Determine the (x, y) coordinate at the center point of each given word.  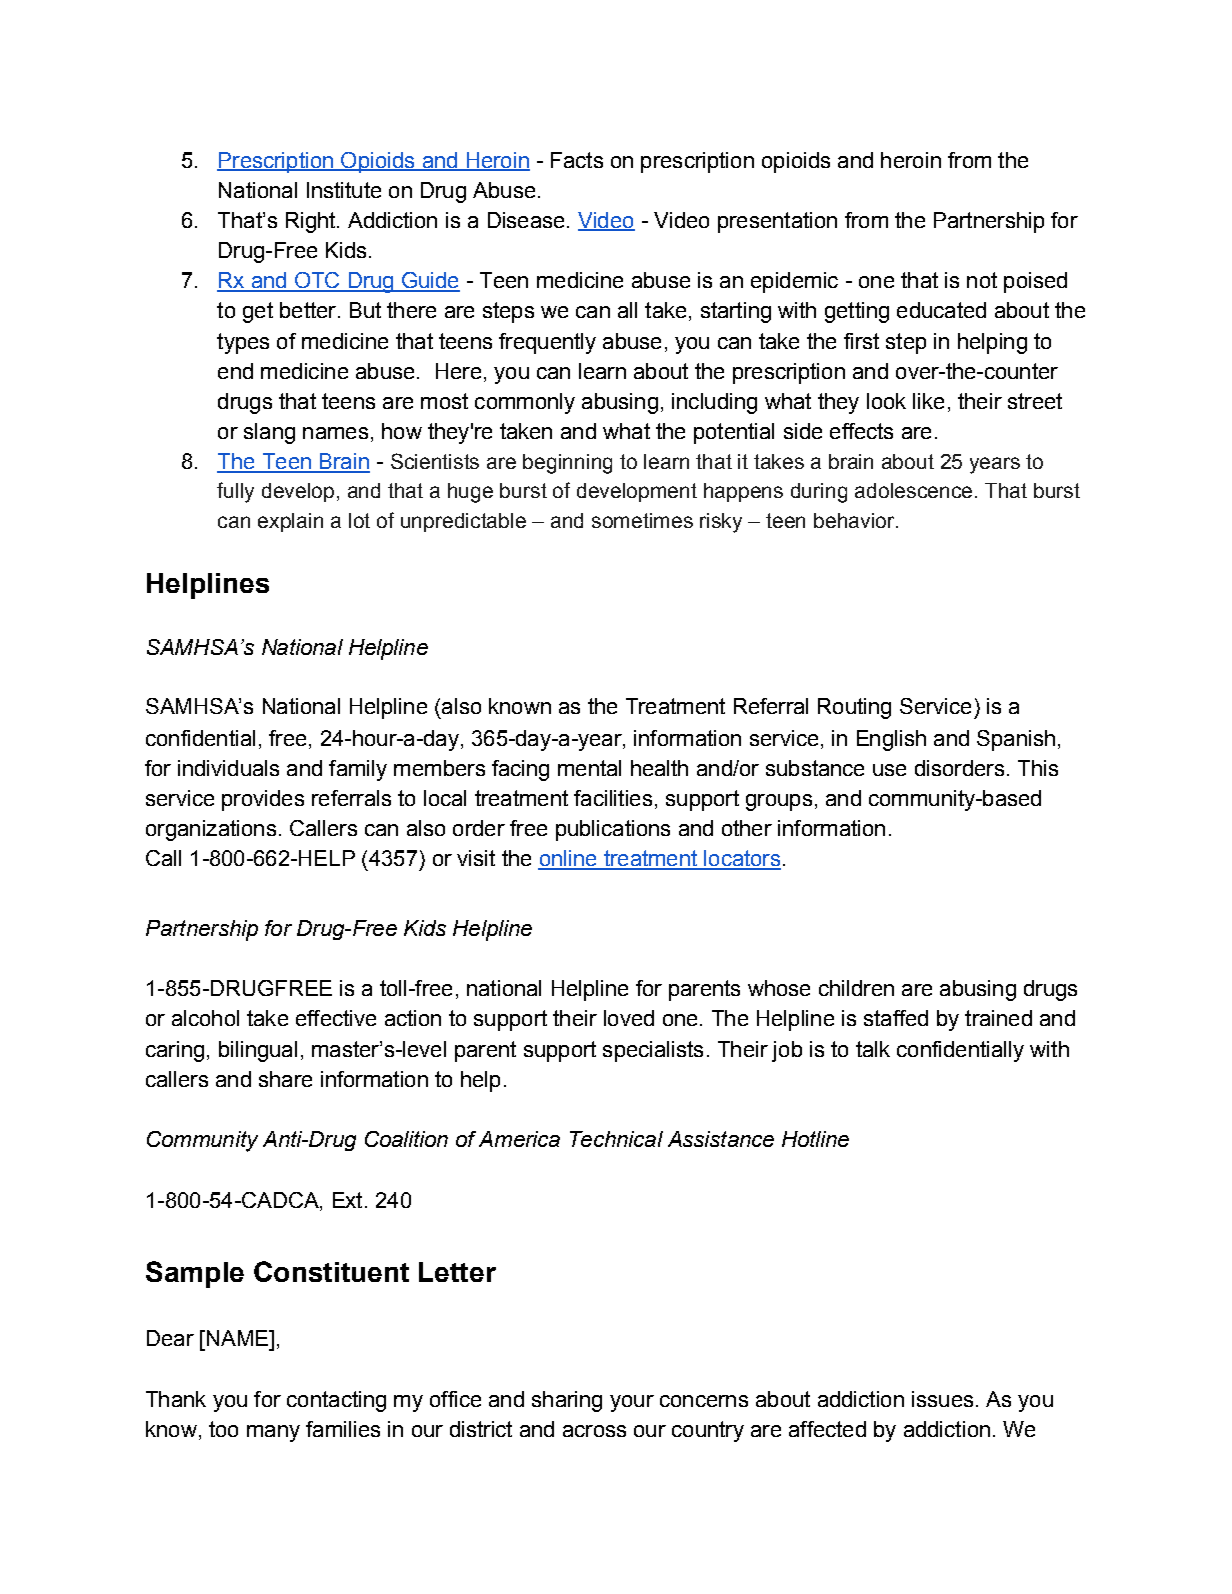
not (982, 280)
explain (290, 522)
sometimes (642, 520)
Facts (577, 160)
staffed (896, 1018)
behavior (855, 520)
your (632, 1403)
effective (336, 1018)
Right (312, 222)
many (273, 1433)
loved (629, 1018)
